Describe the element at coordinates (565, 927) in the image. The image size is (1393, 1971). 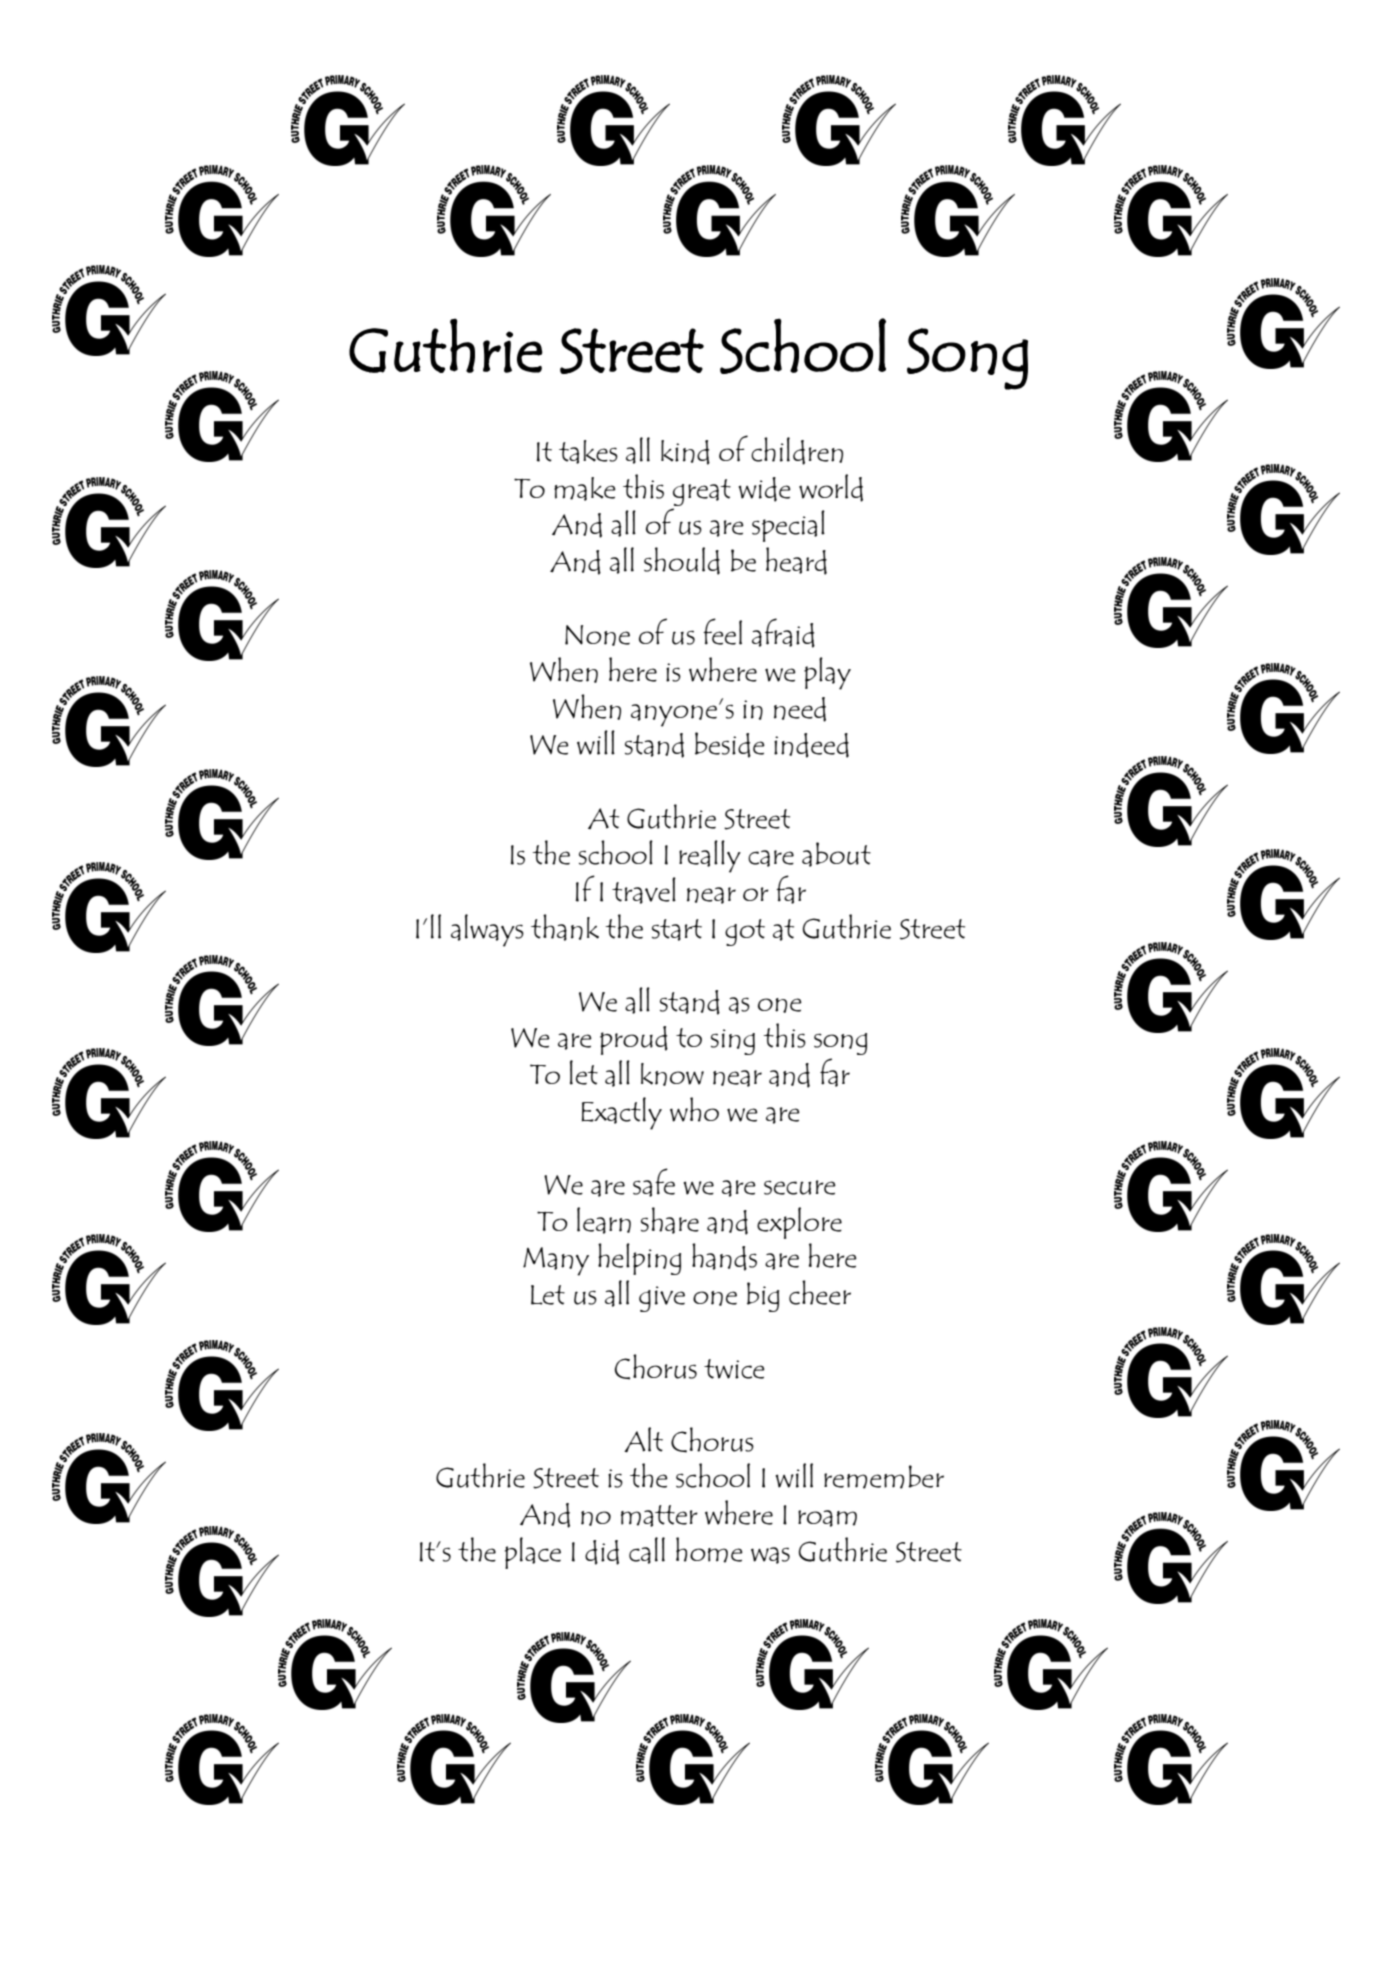
I see `thank` at that location.
